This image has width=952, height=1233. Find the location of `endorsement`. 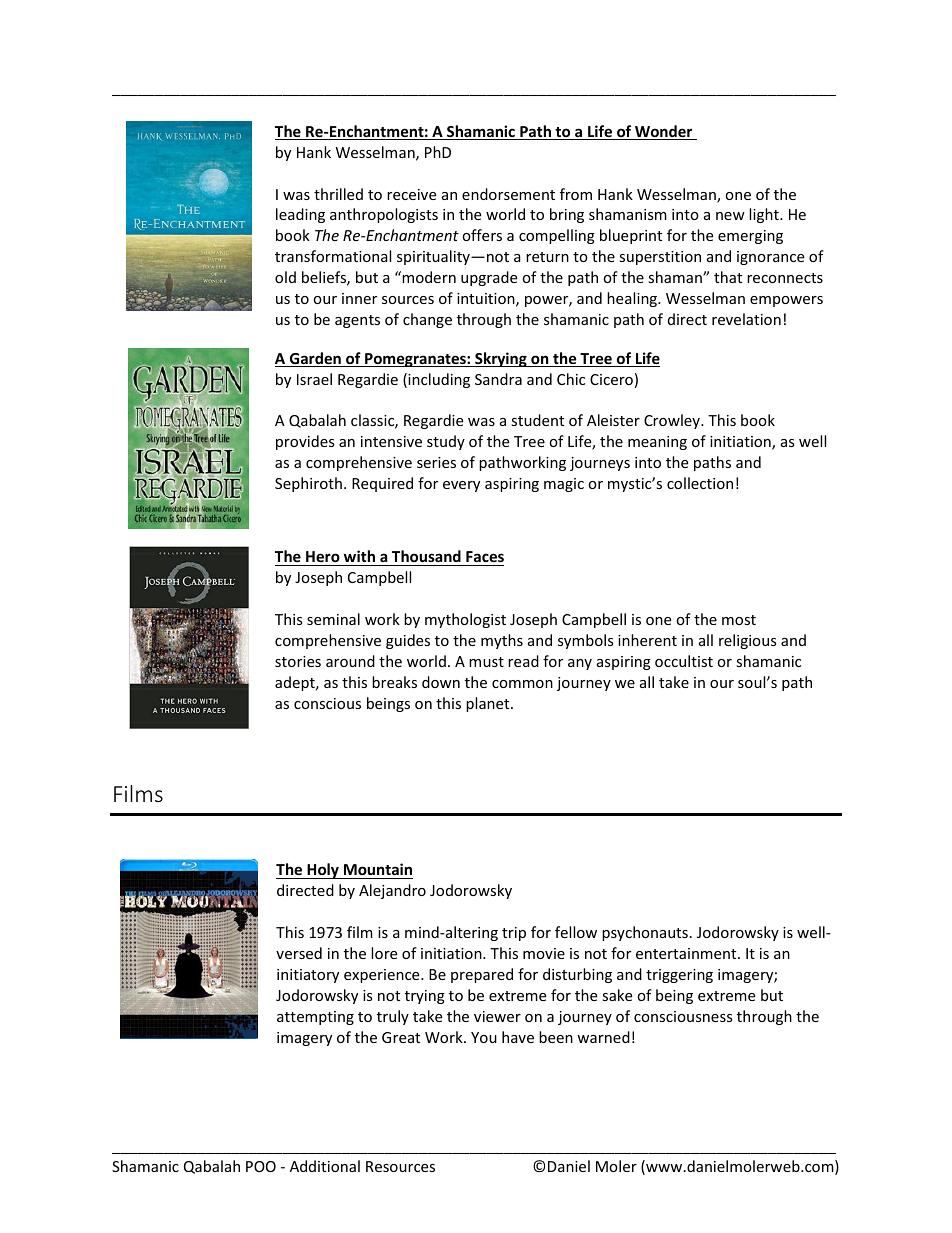

endorsement is located at coordinates (508, 194).
